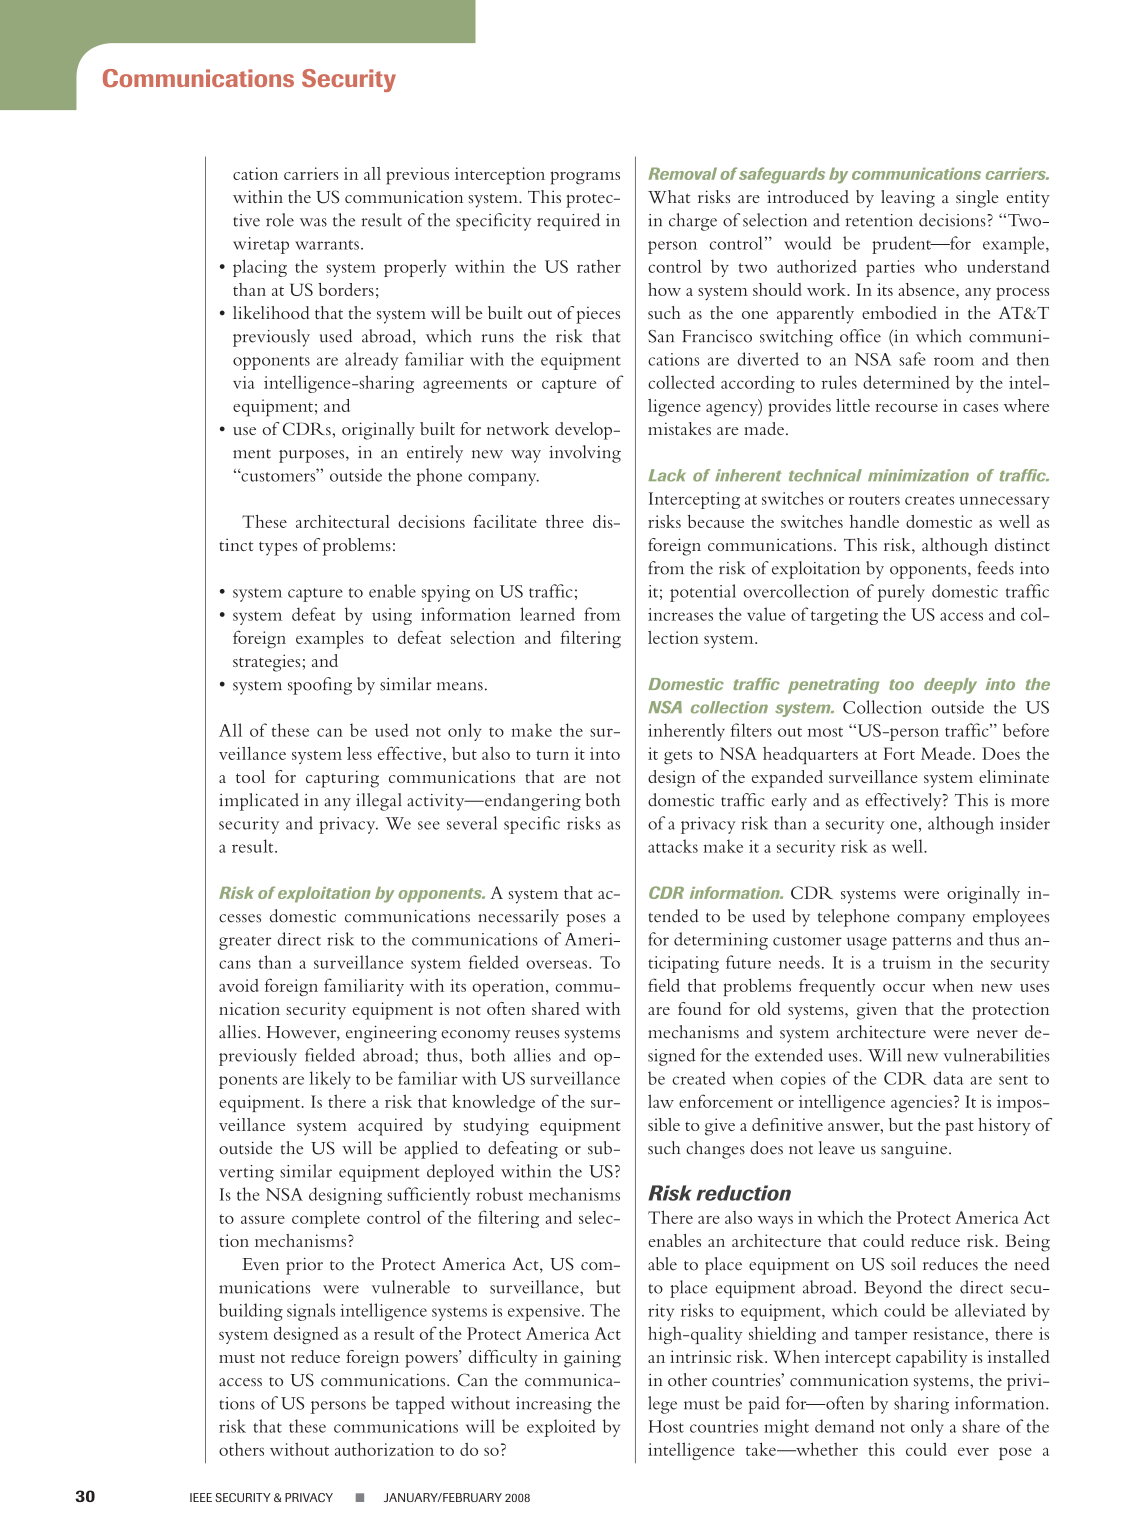 The height and width of the screenshot is (1531, 1131). I want to click on tapped, so click(420, 1405).
